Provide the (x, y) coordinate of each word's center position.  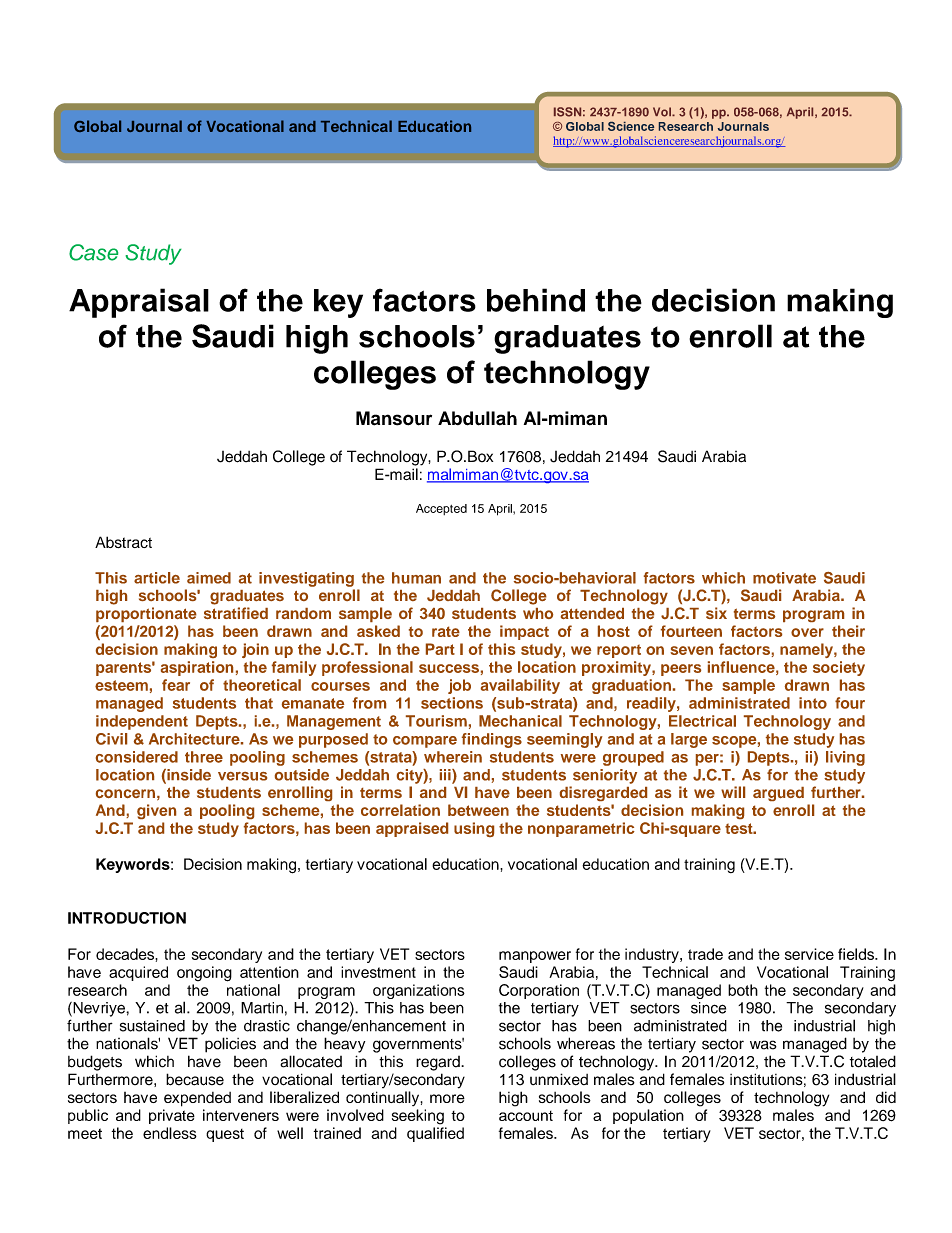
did (886, 1097)
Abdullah (477, 418)
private (172, 1116)
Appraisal (139, 303)
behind (536, 300)
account (526, 1116)
